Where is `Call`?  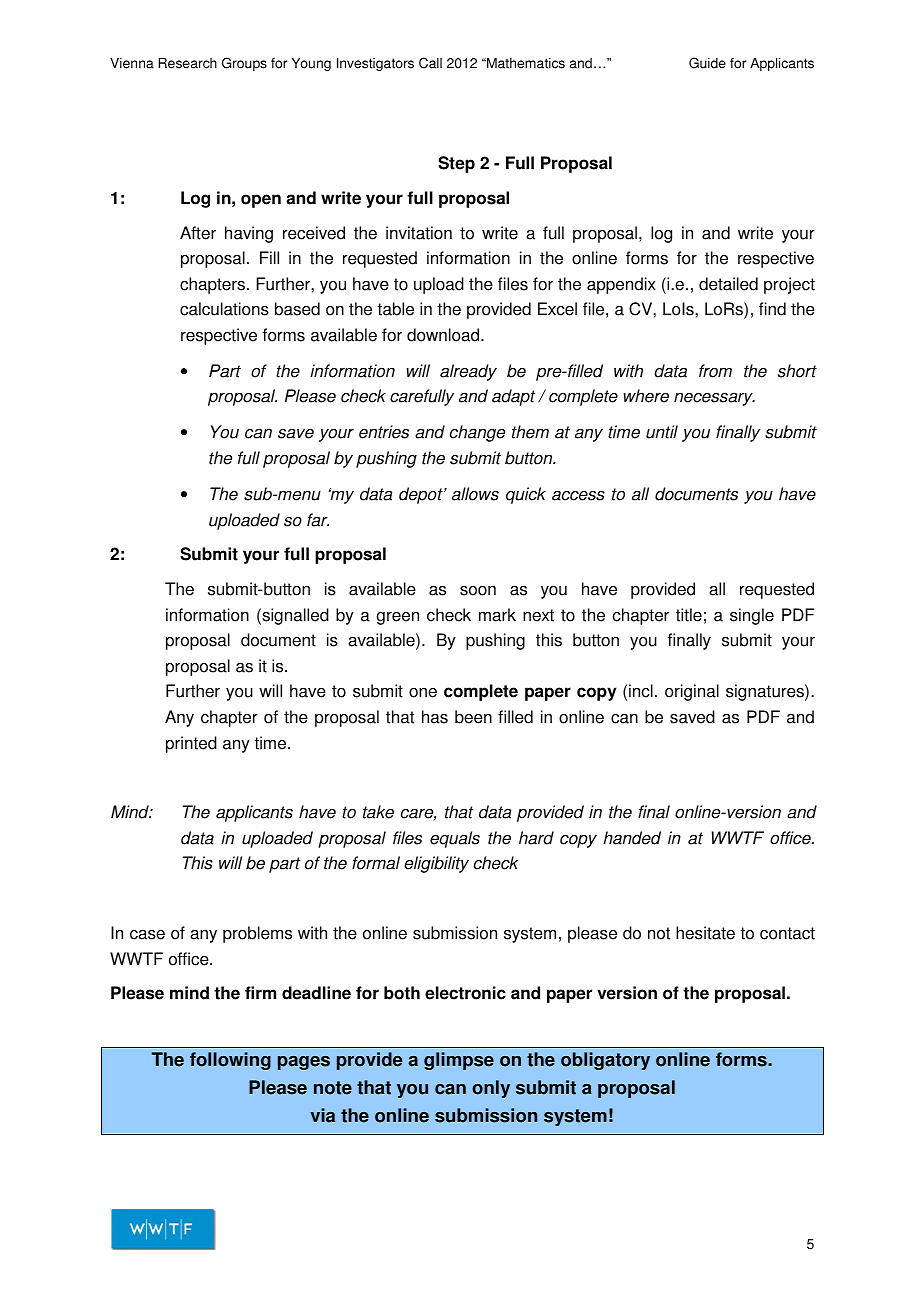
Call is located at coordinates (430, 63).
